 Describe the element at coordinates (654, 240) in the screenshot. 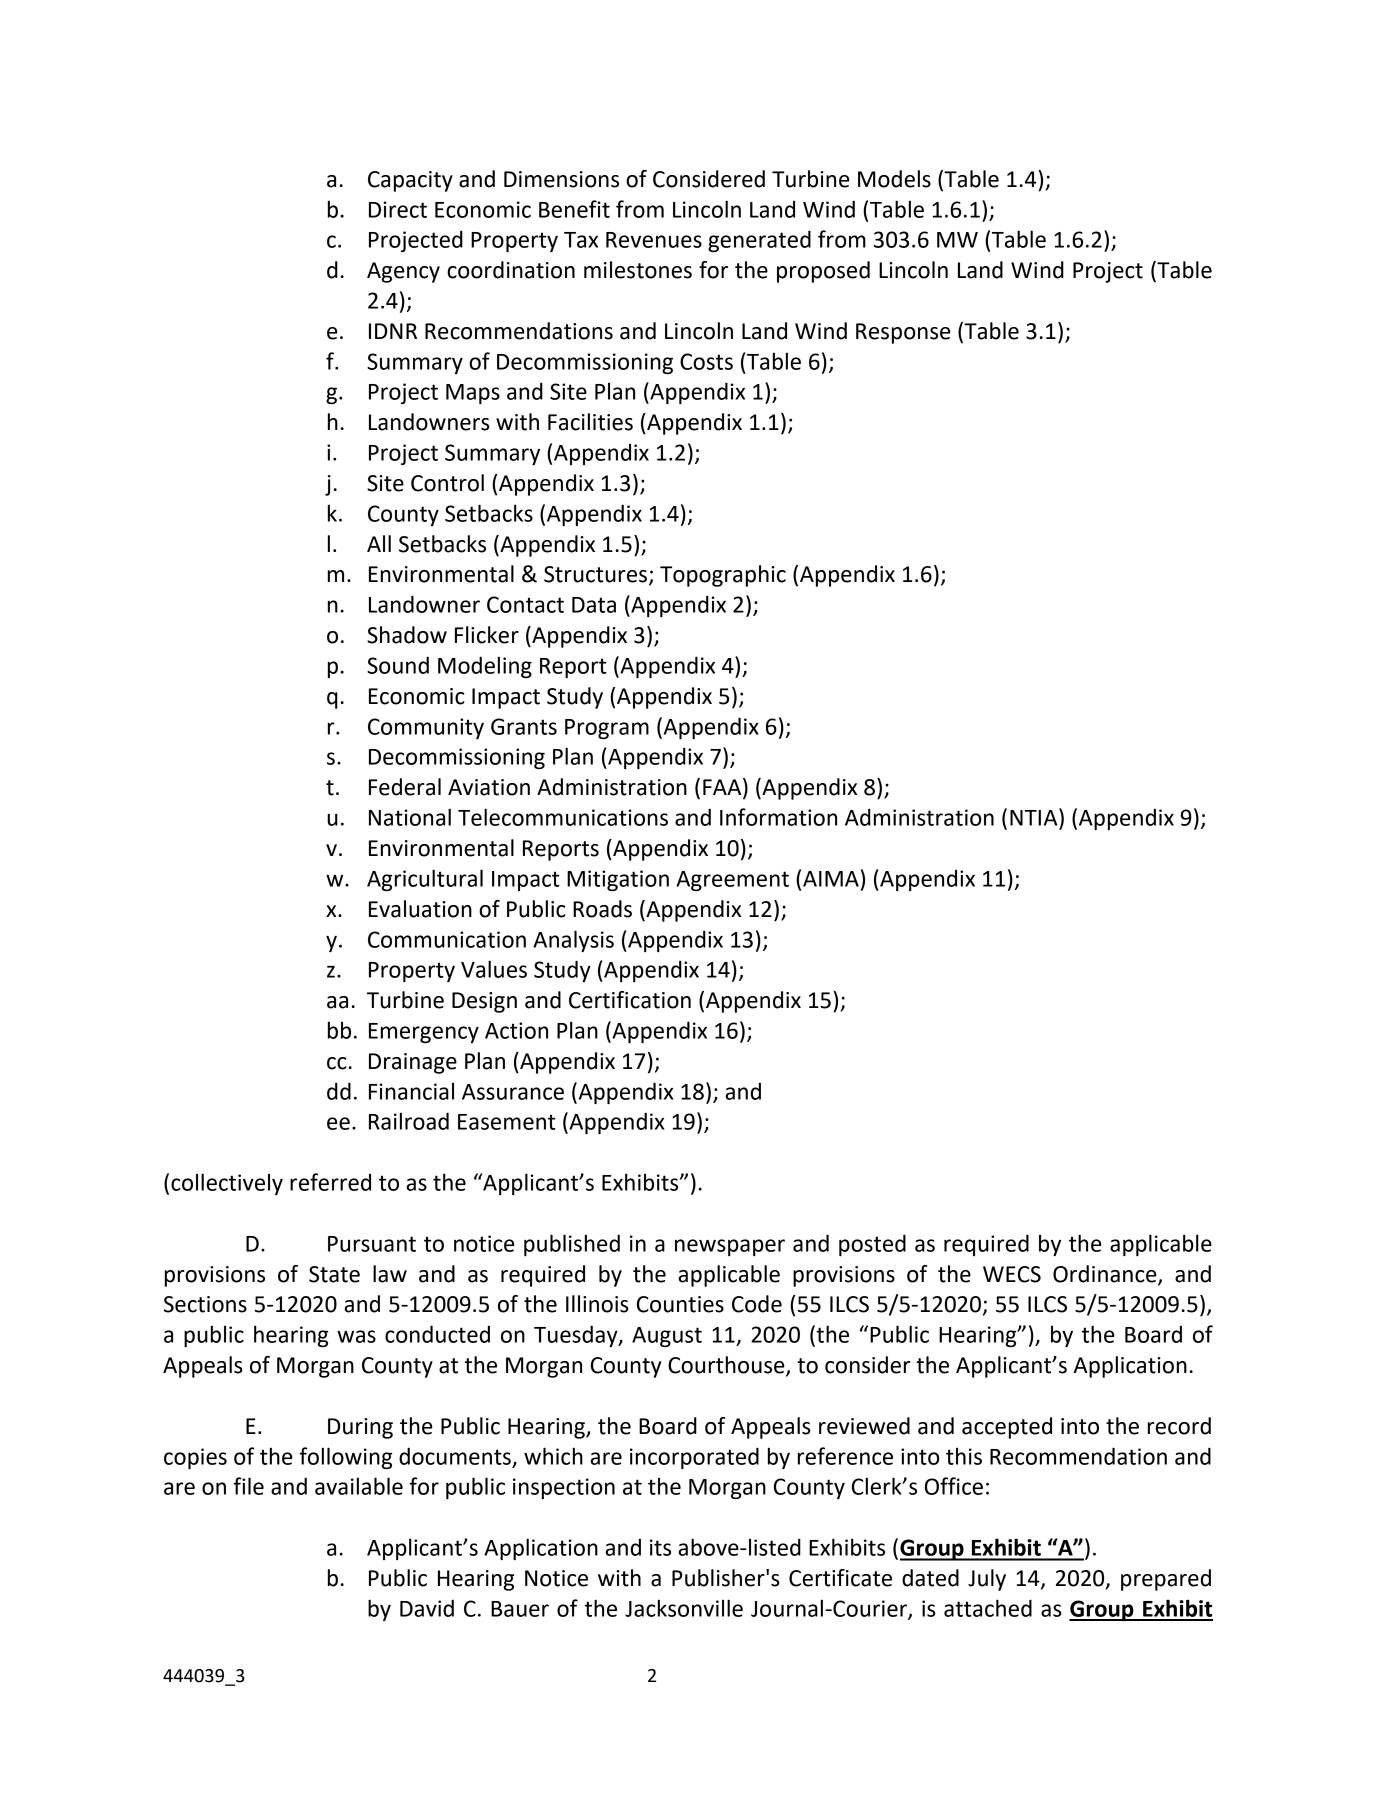

I see `Revenues` at that location.
